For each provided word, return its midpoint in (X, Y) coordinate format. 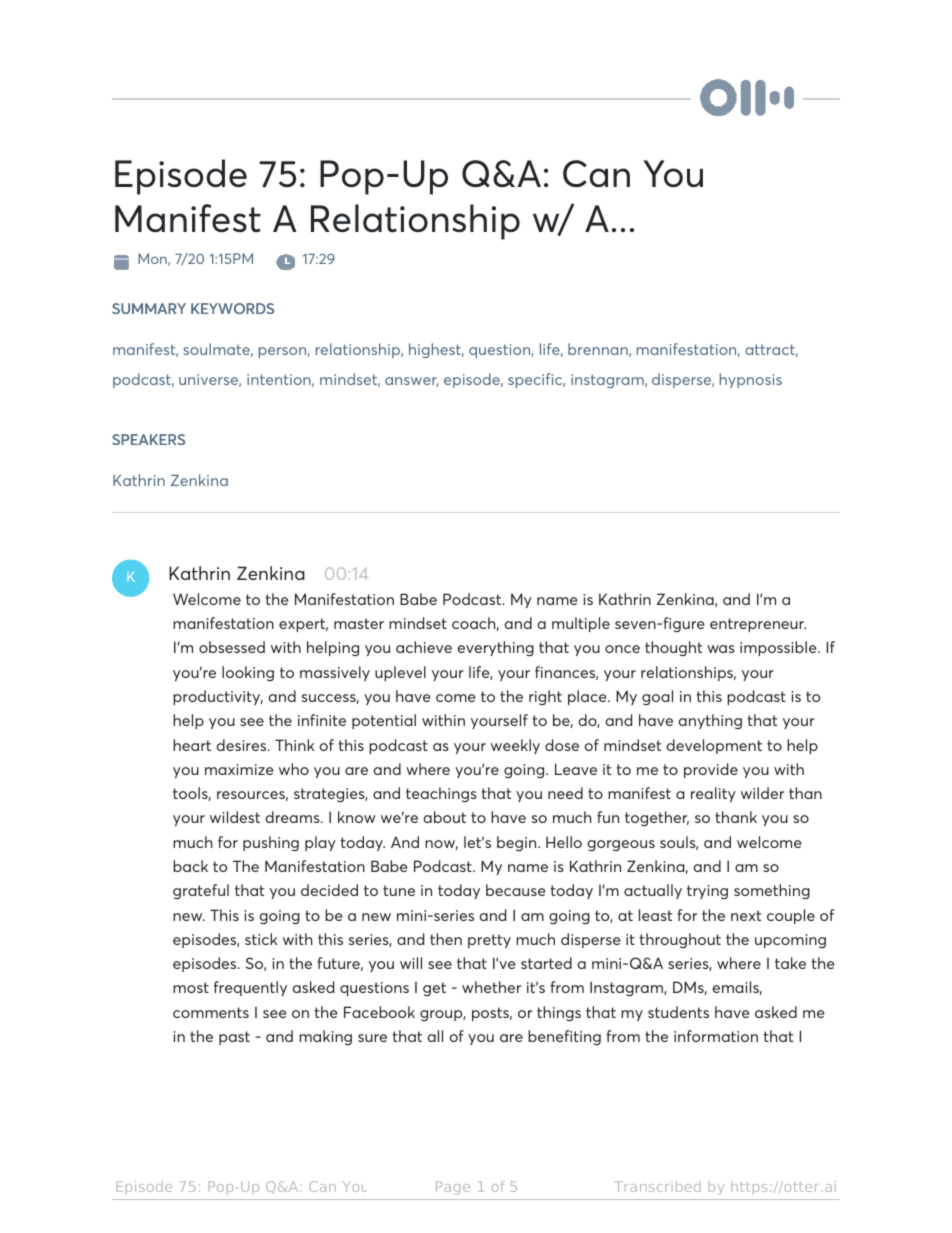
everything (496, 648)
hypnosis (751, 380)
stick (261, 939)
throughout (680, 940)
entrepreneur (758, 625)
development (714, 746)
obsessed (232, 647)
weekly (515, 746)
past (234, 1038)
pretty (489, 941)
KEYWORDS (232, 308)
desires (243, 745)
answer (411, 382)
